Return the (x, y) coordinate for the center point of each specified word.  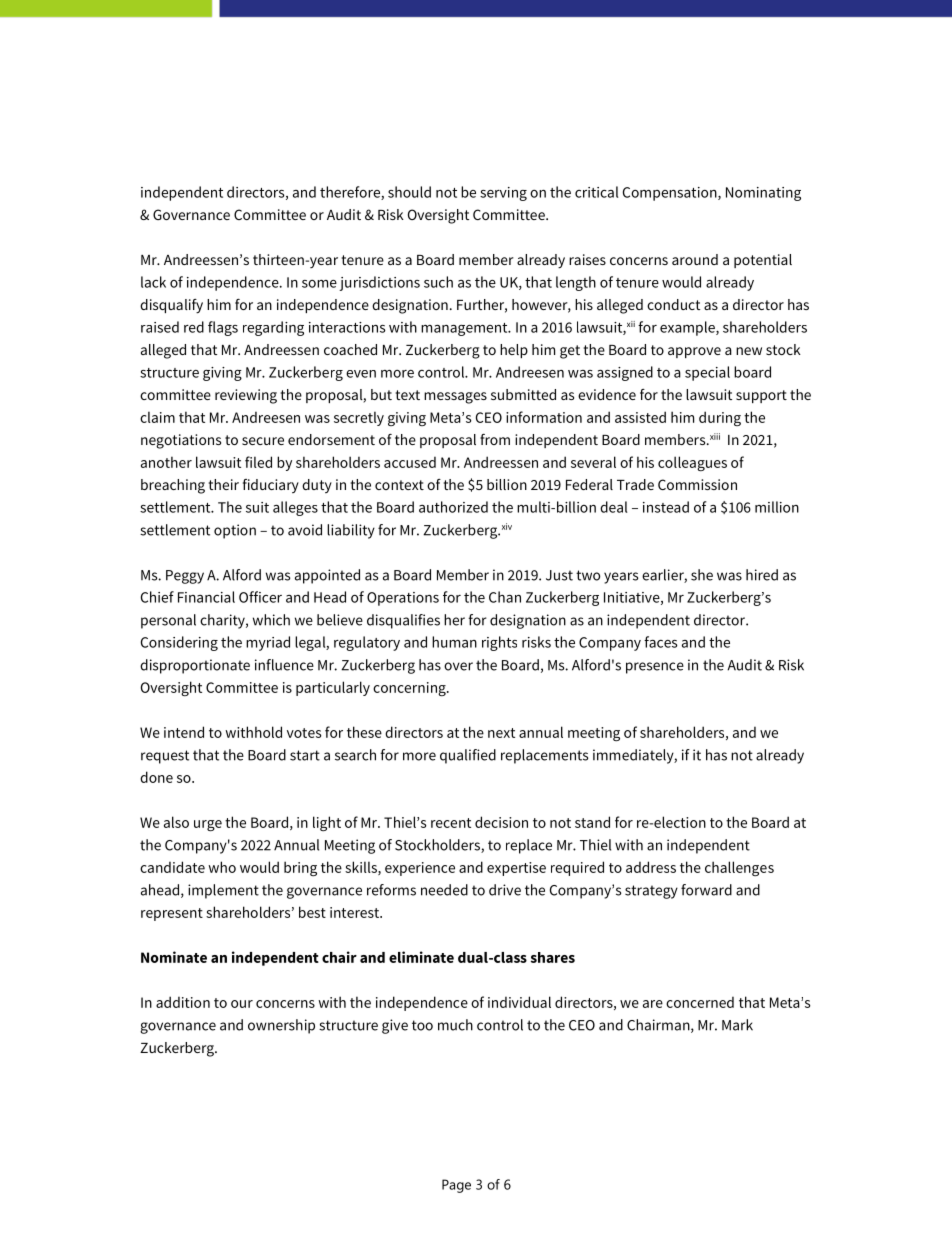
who (222, 867)
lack (153, 282)
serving (503, 194)
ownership (281, 1026)
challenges (739, 868)
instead (666, 507)
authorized (453, 507)
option (235, 531)
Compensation (671, 194)
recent (451, 823)
